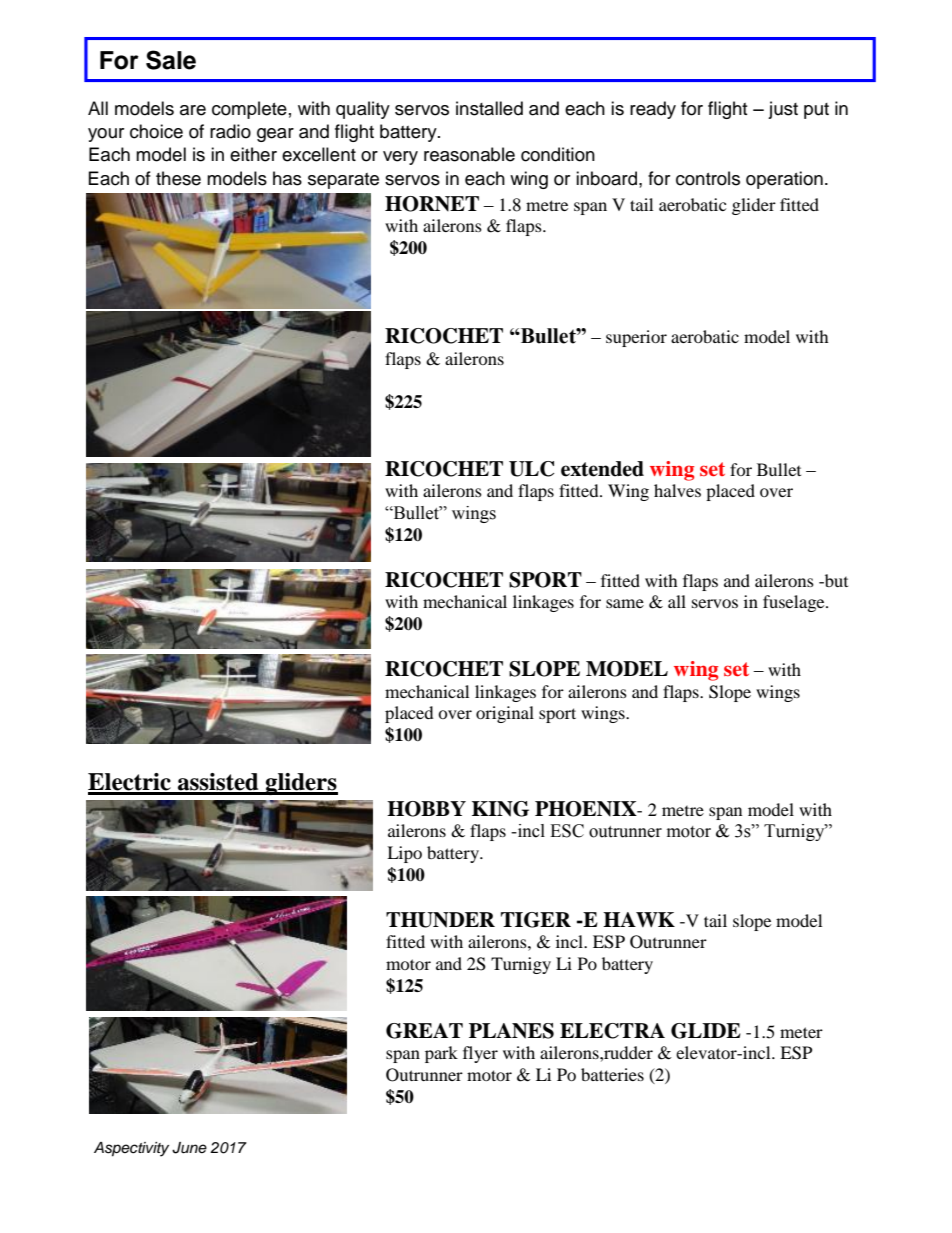 The image size is (952, 1233). What do you see at coordinates (801, 1032) in the screenshot?
I see `meter` at bounding box center [801, 1032].
